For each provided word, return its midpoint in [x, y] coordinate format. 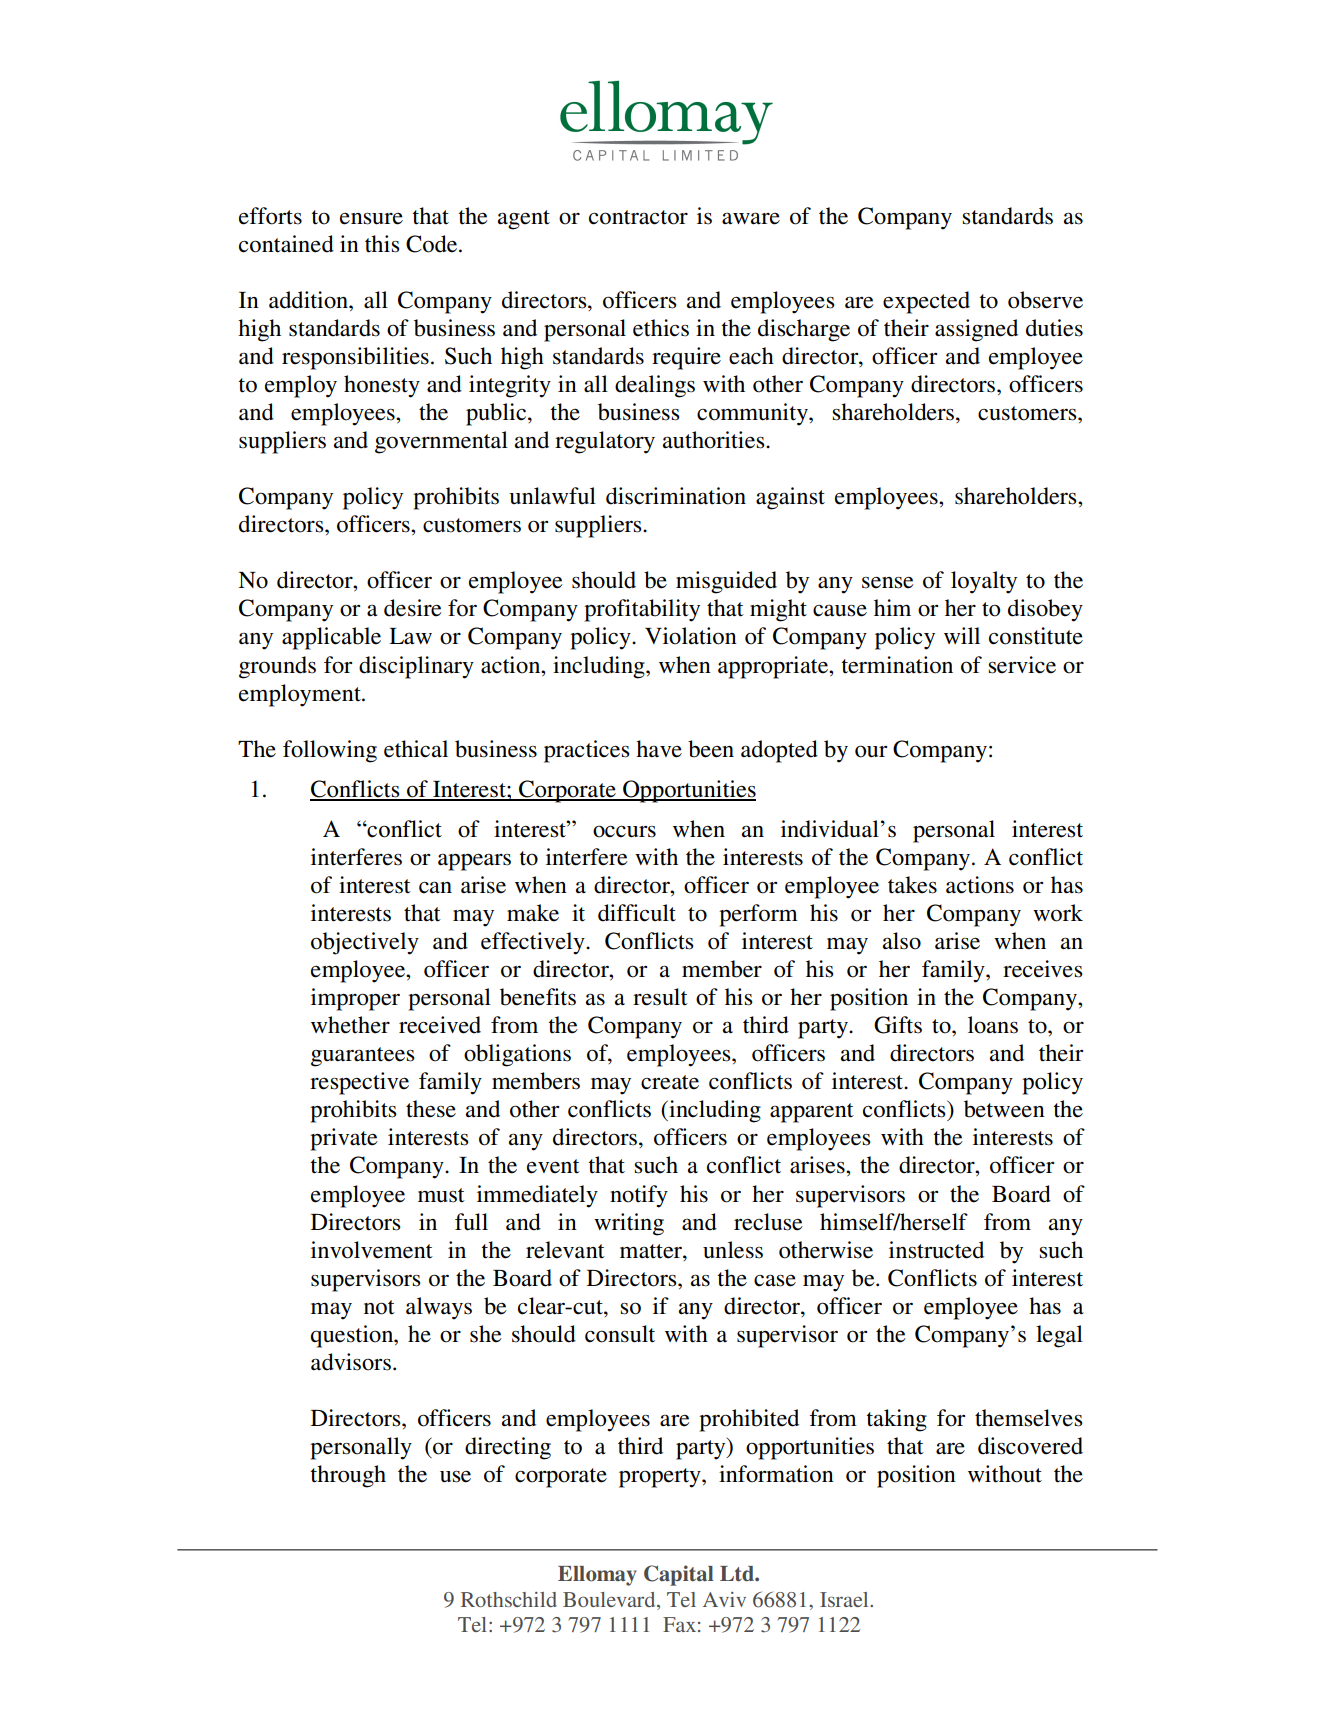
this [382, 244]
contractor [638, 217]
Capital [678, 1575]
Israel [845, 1599]
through [348, 1476]
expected [926, 302]
